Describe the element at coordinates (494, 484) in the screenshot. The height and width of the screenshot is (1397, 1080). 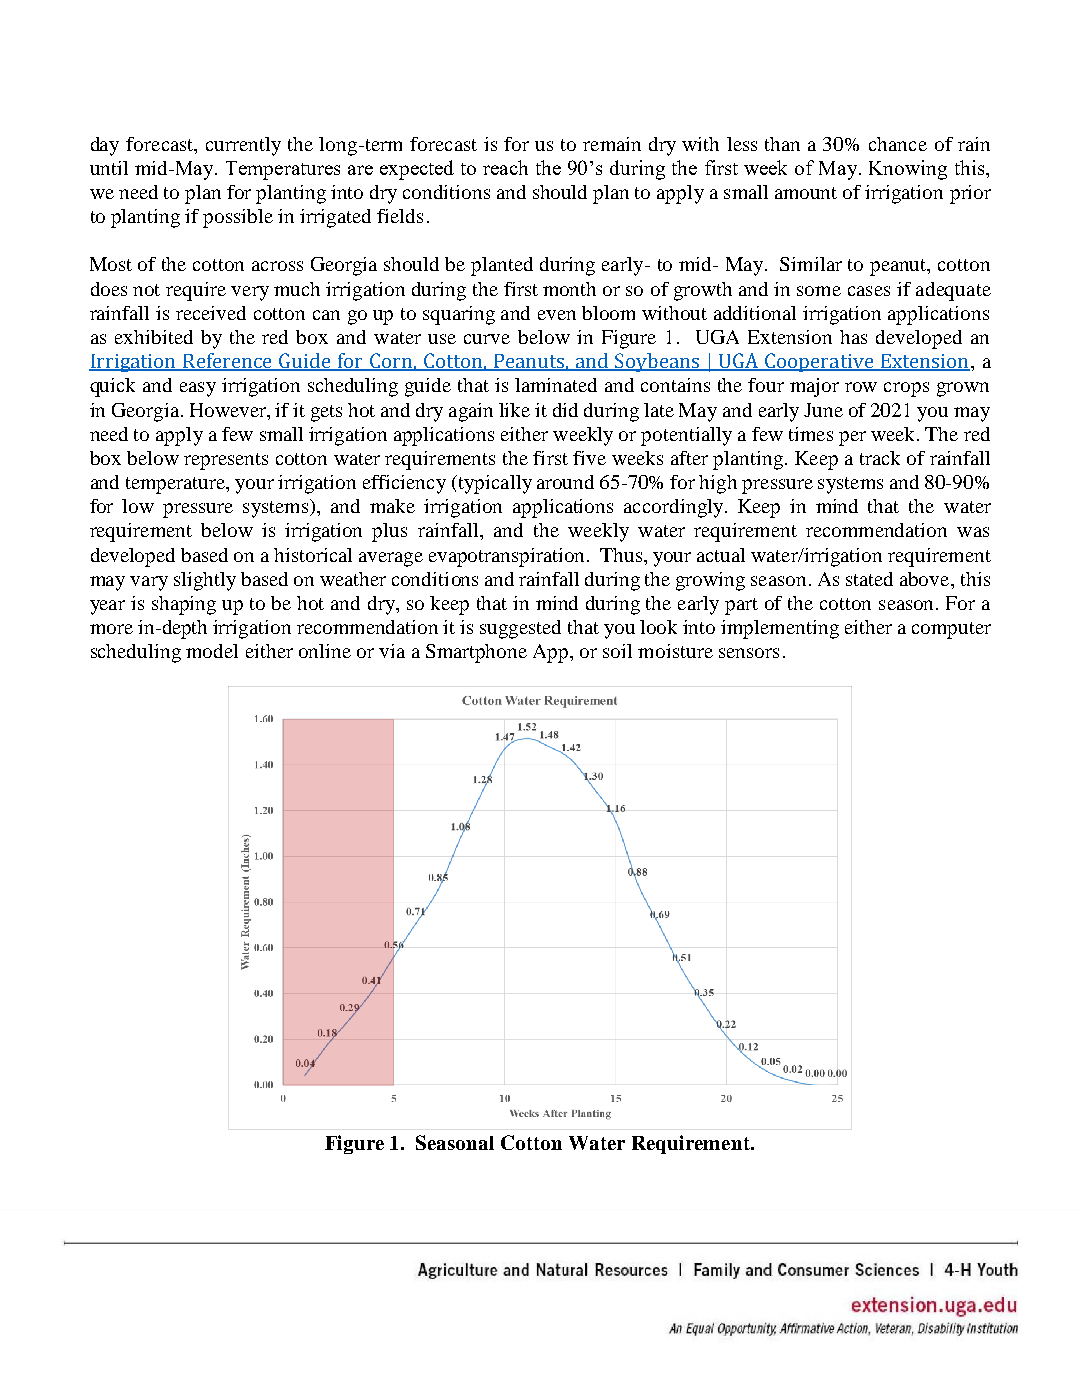
I see `typically` at that location.
